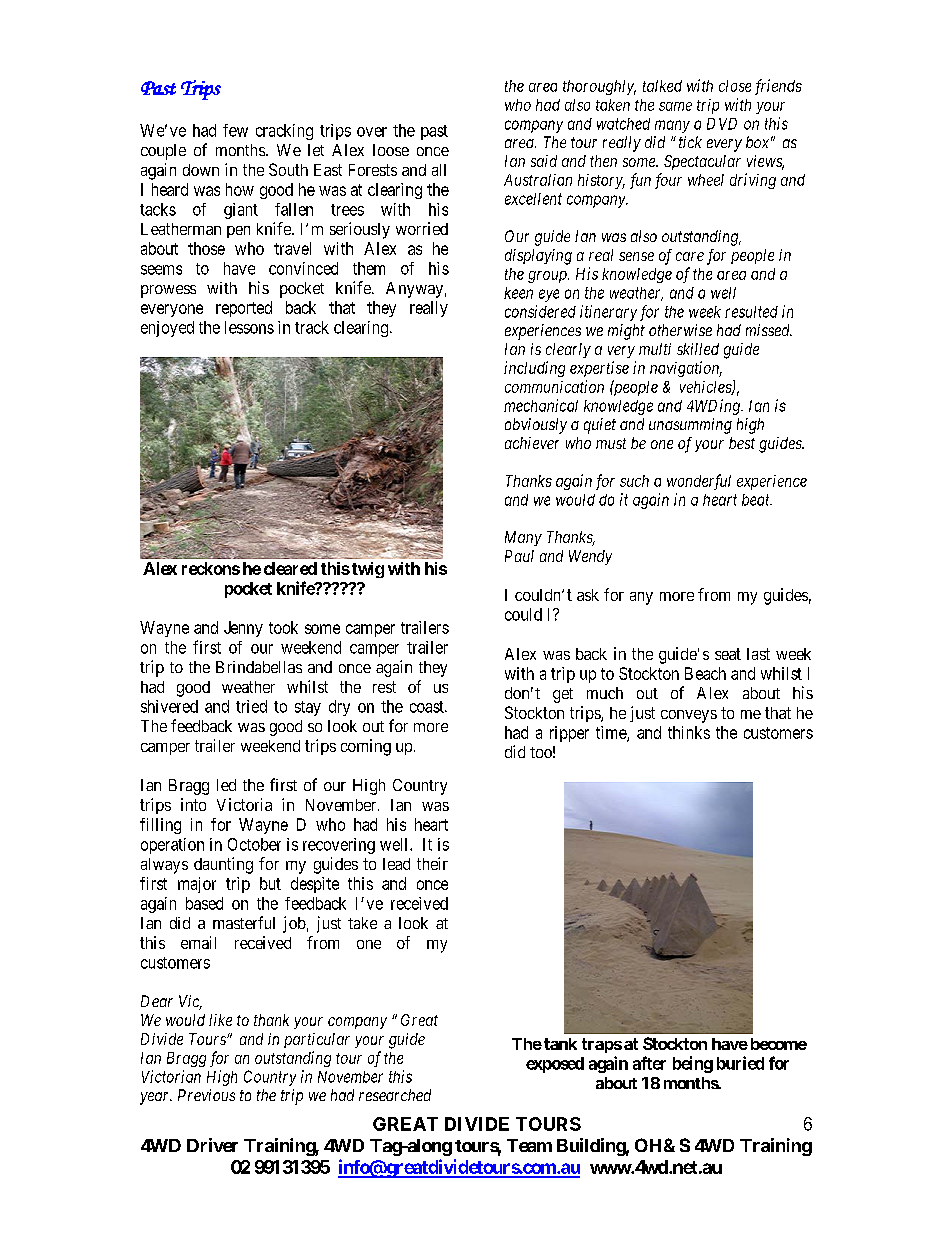 Image resolution: width=952 pixels, height=1233 pixels. I want to click on few, so click(235, 130).
